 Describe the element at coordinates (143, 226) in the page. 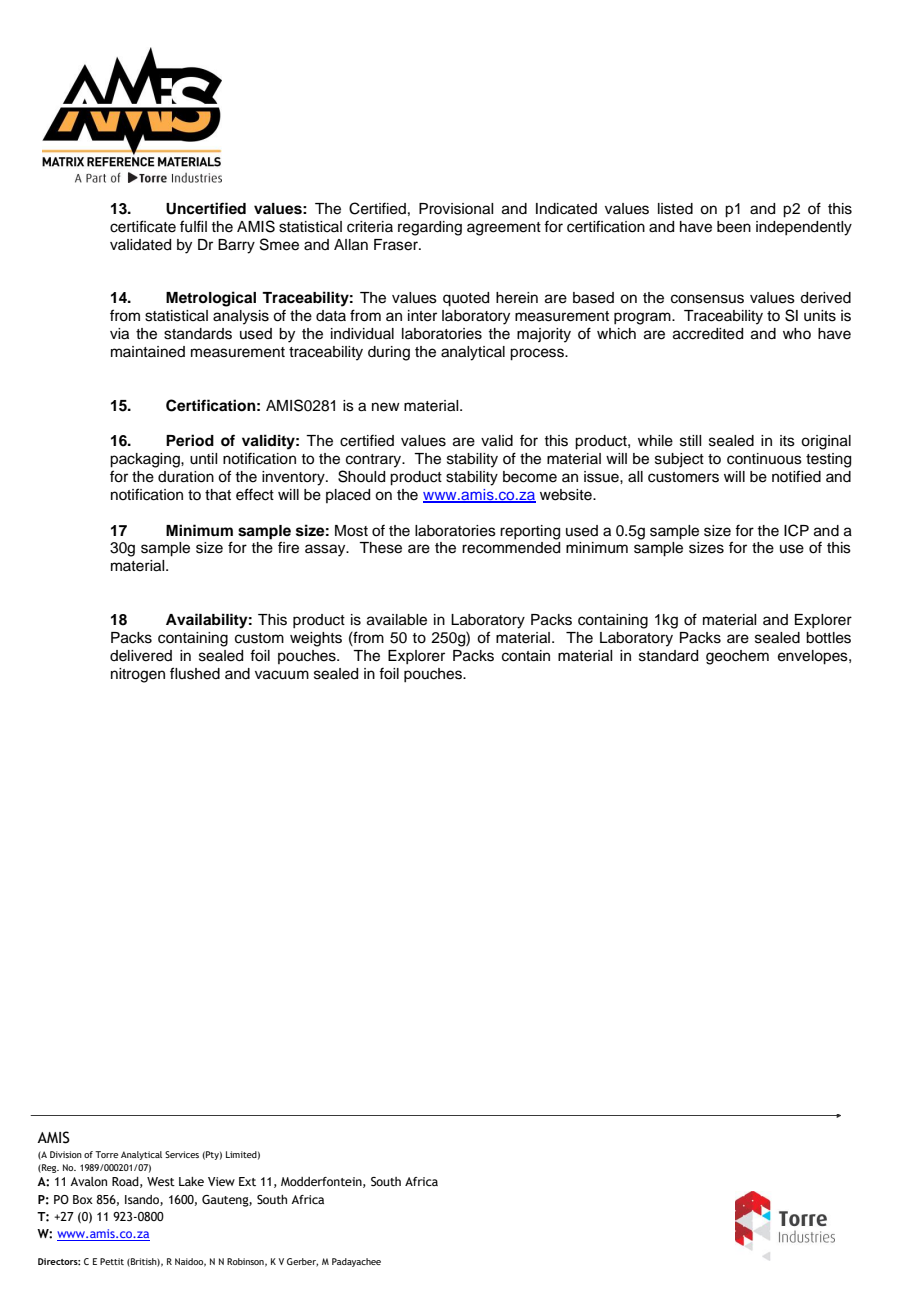

I see `certificate` at that location.
